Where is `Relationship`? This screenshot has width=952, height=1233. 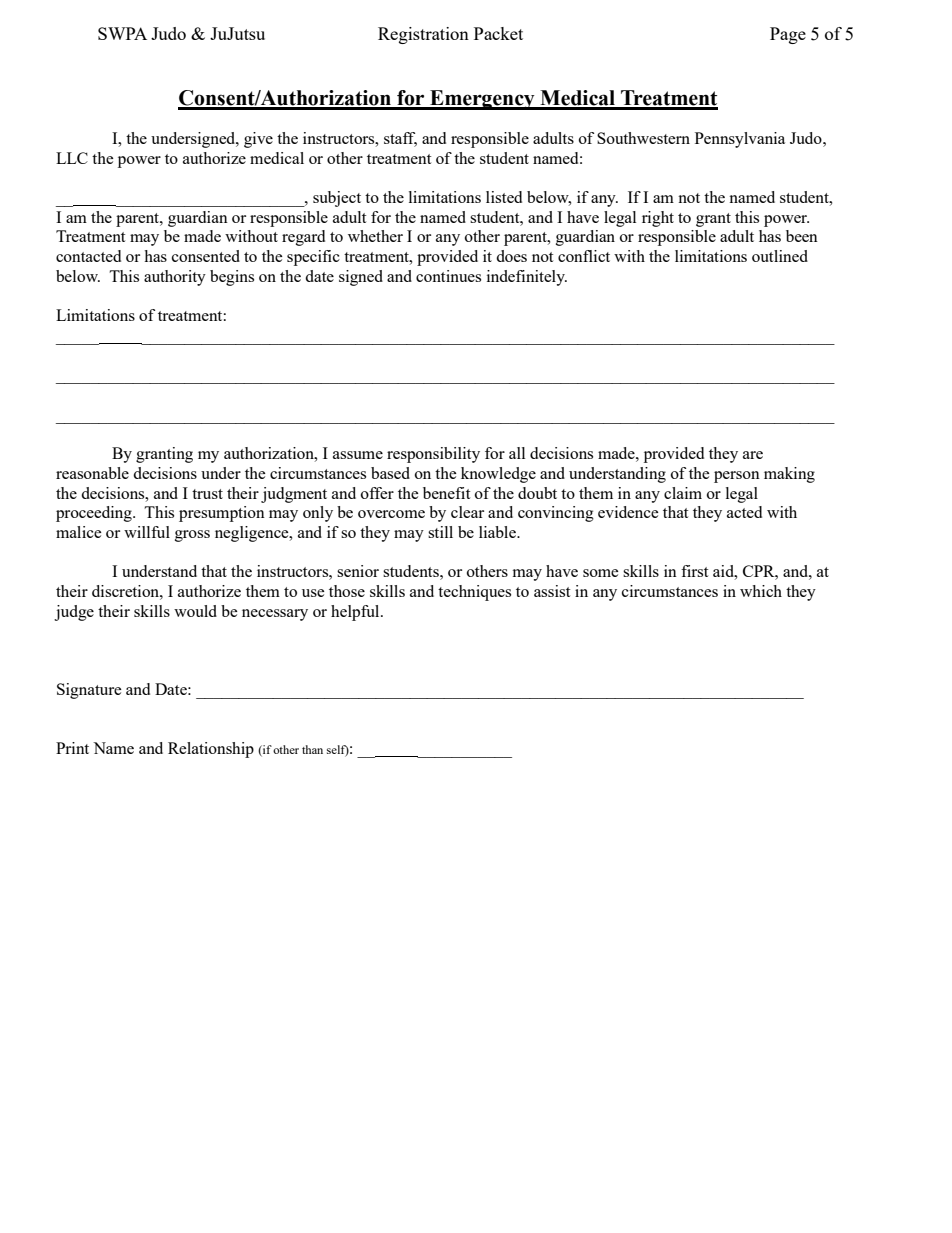 Relationship is located at coordinates (211, 750).
